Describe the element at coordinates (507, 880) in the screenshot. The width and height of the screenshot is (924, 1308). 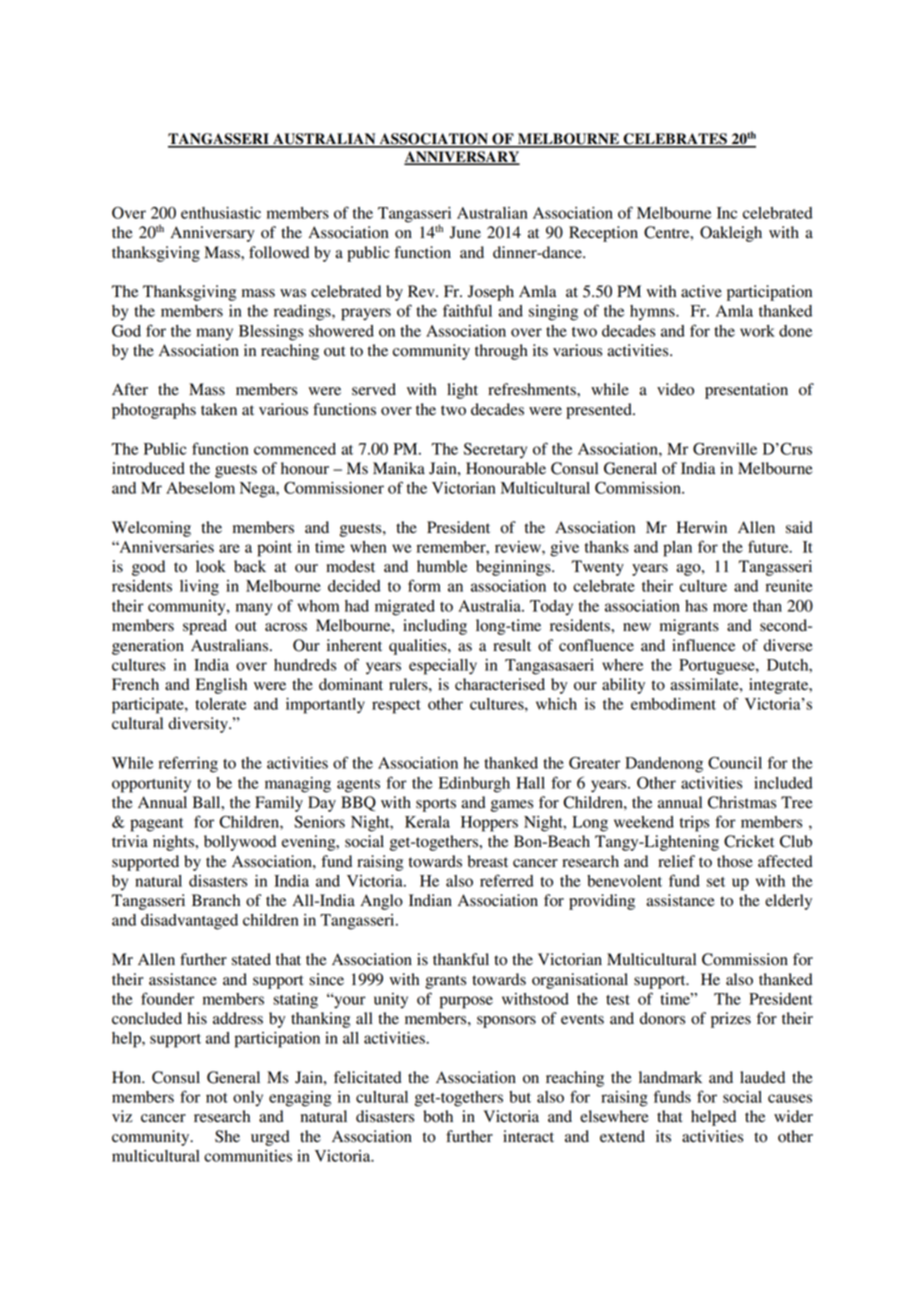
I see `referred` at that location.
